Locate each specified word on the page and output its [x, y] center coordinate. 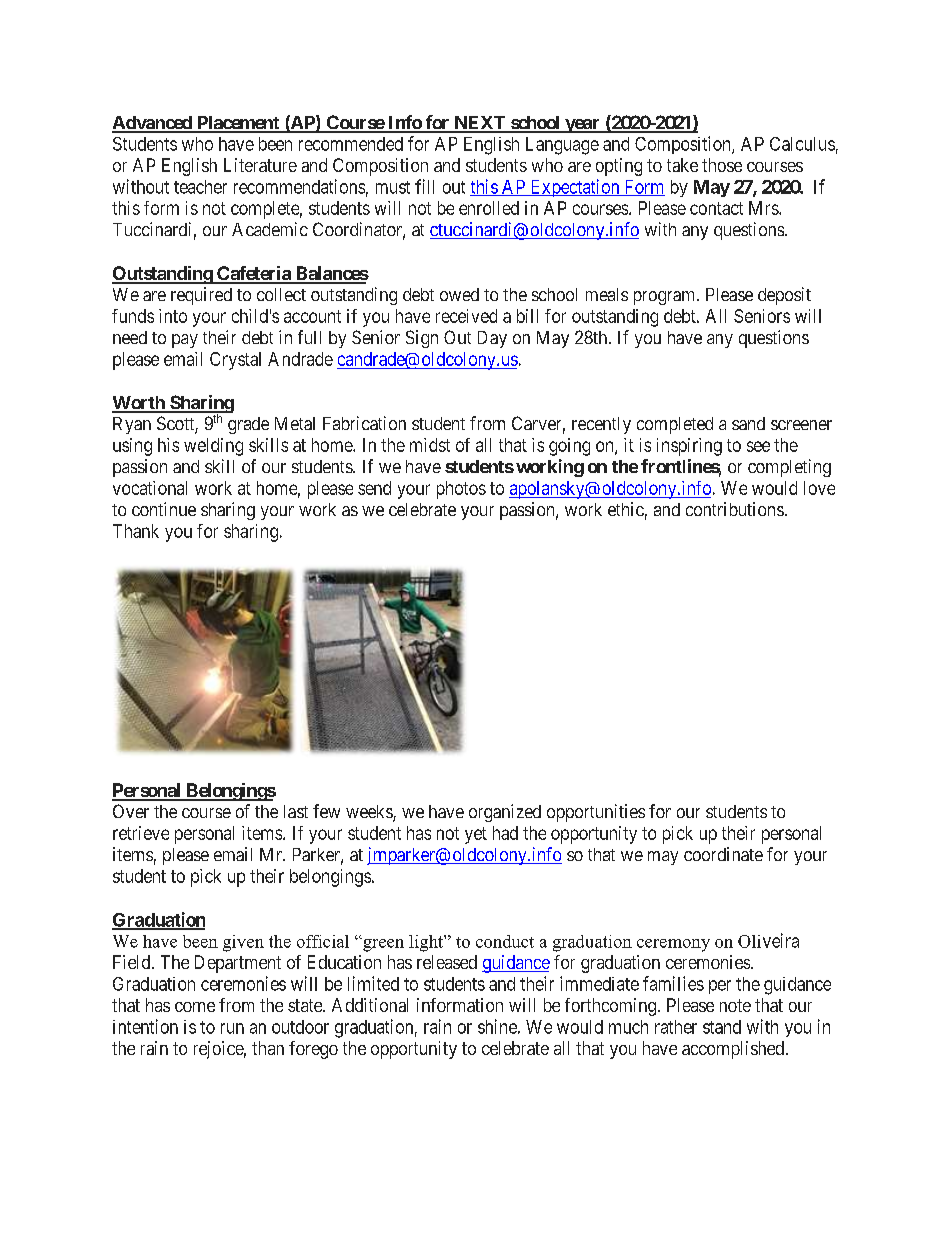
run [232, 1028]
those [722, 165]
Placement [238, 124]
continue [164, 509]
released [447, 962]
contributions [735, 509]
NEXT [480, 124]
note [735, 1005]
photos [461, 490]
